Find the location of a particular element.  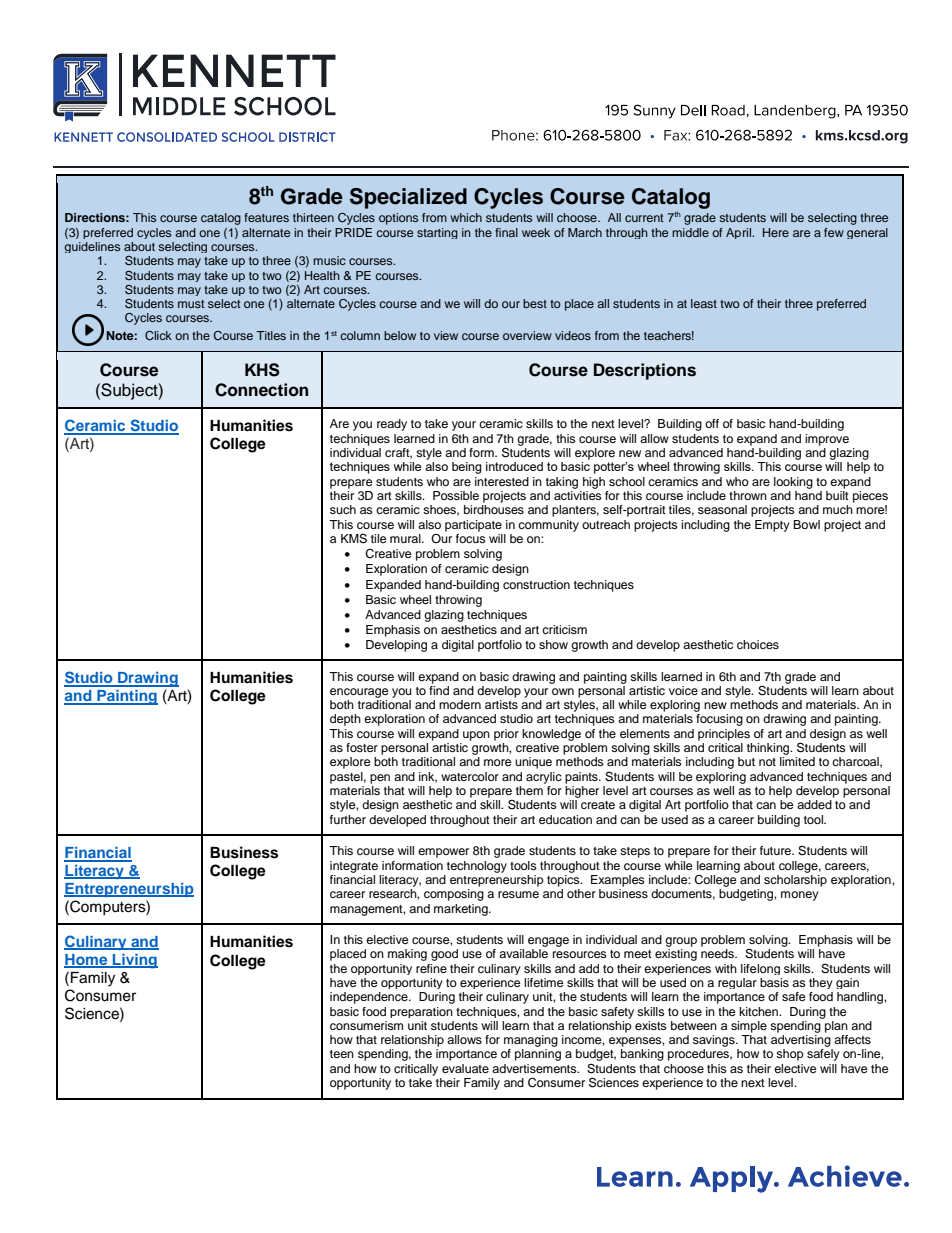

encourage is located at coordinates (359, 693).
